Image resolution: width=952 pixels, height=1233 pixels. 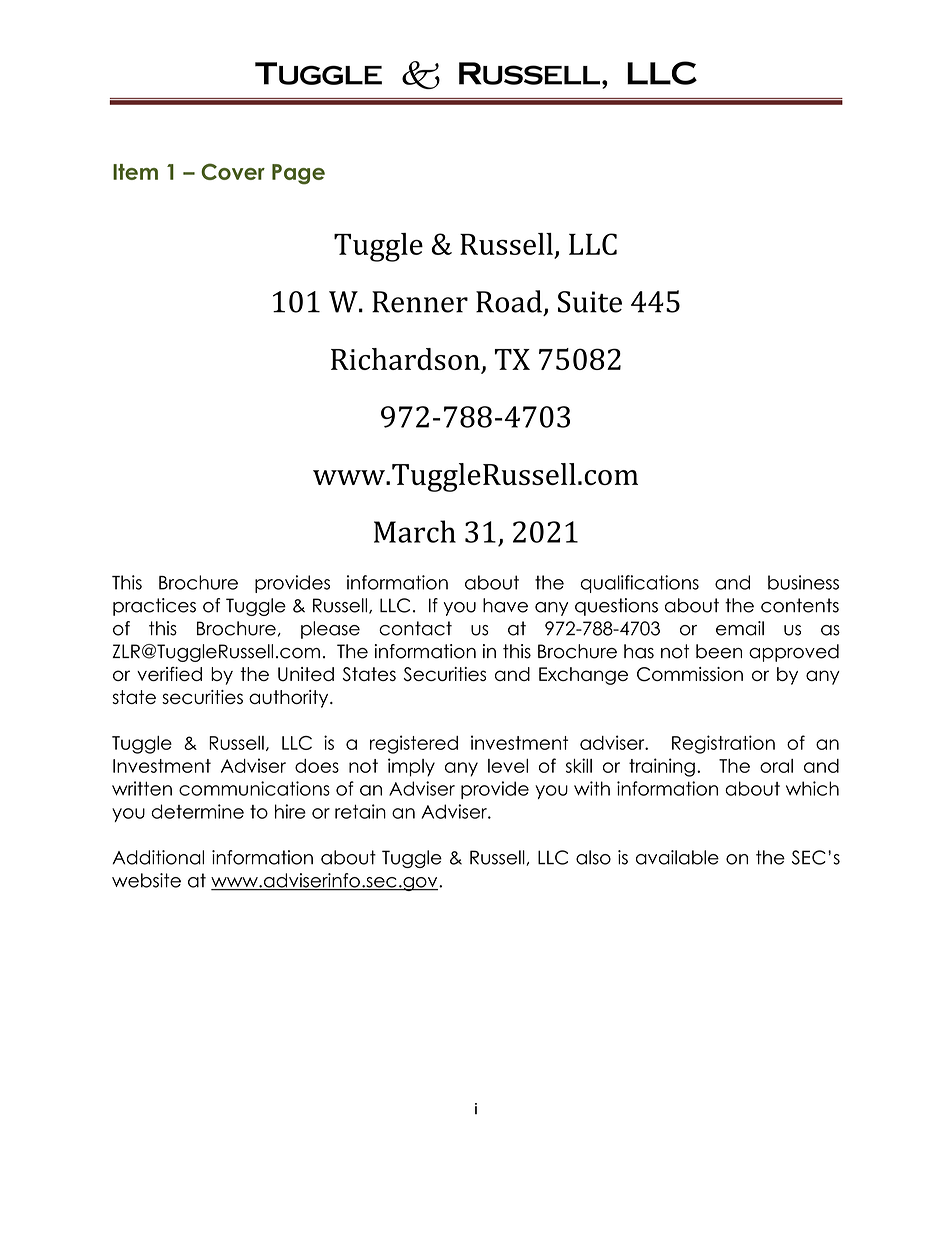 What do you see at coordinates (420, 302) in the document?
I see `Renner` at bounding box center [420, 302].
